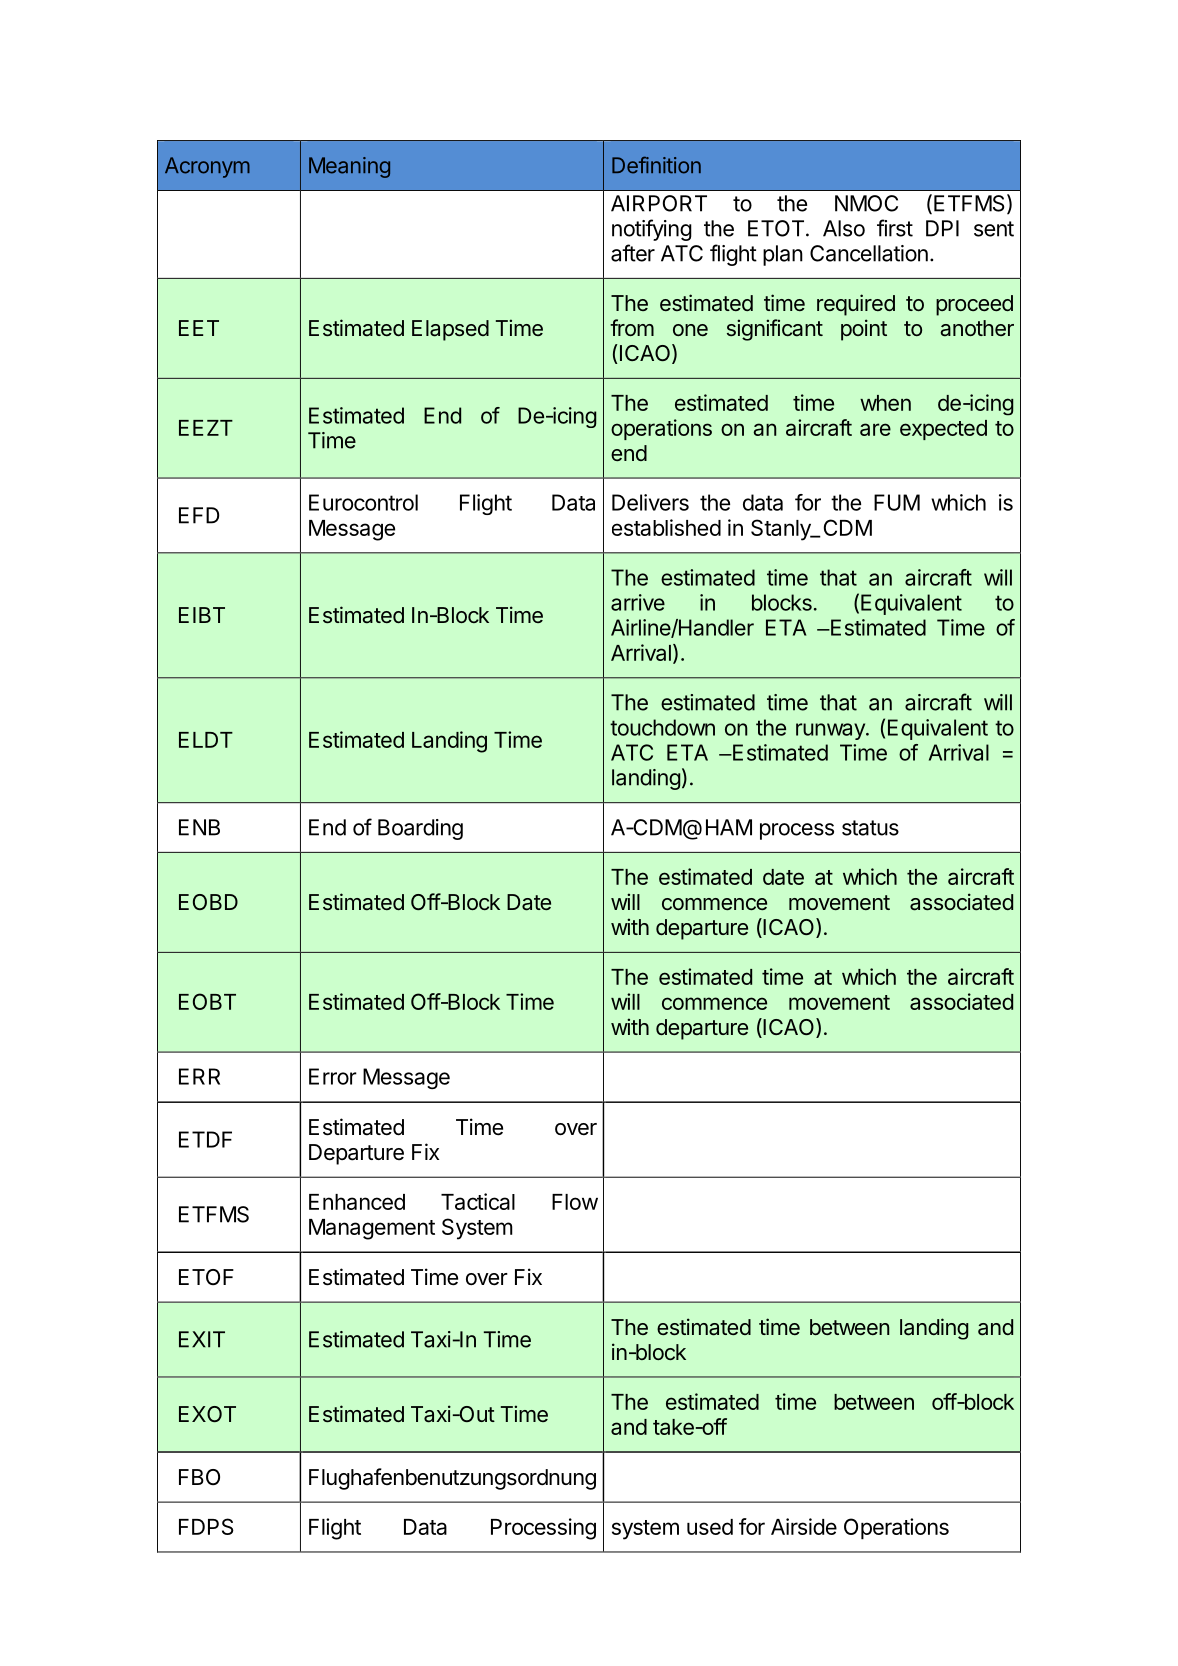 Image resolution: width=1178 pixels, height=1666 pixels. I want to click on used, so click(710, 1527).
